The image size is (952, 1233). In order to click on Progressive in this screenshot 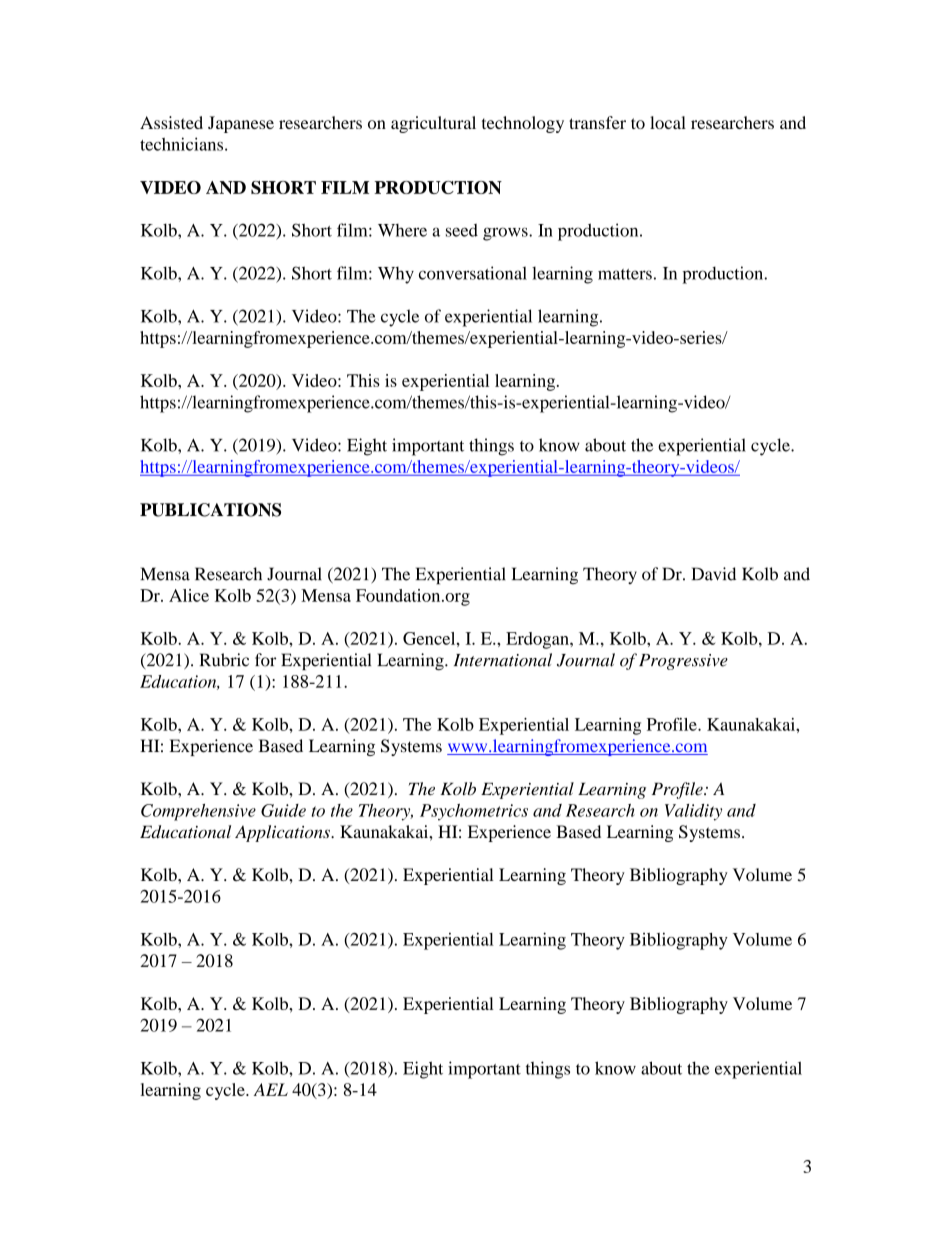, I will do `click(683, 662)`.
